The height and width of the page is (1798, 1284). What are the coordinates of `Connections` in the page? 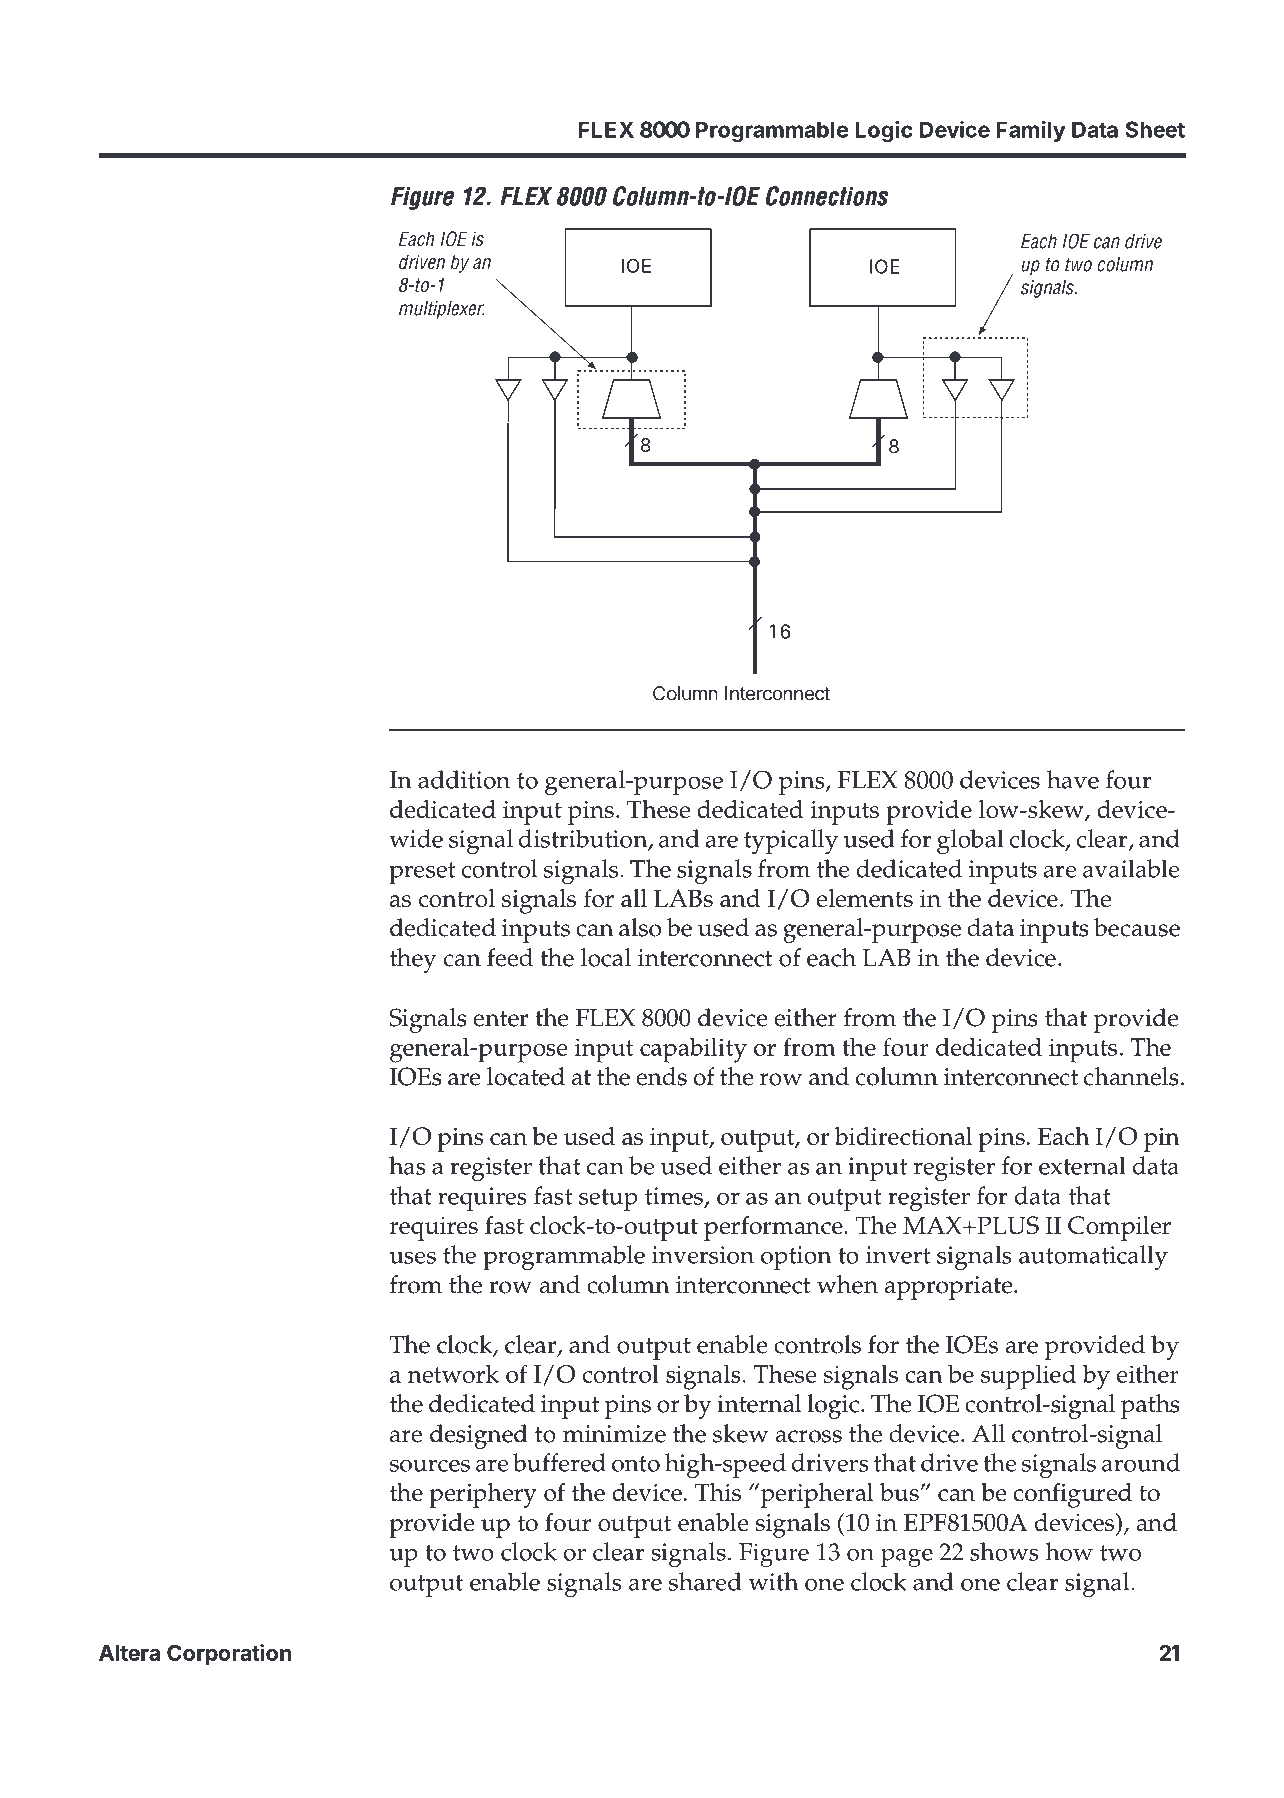 It's located at (827, 196).
